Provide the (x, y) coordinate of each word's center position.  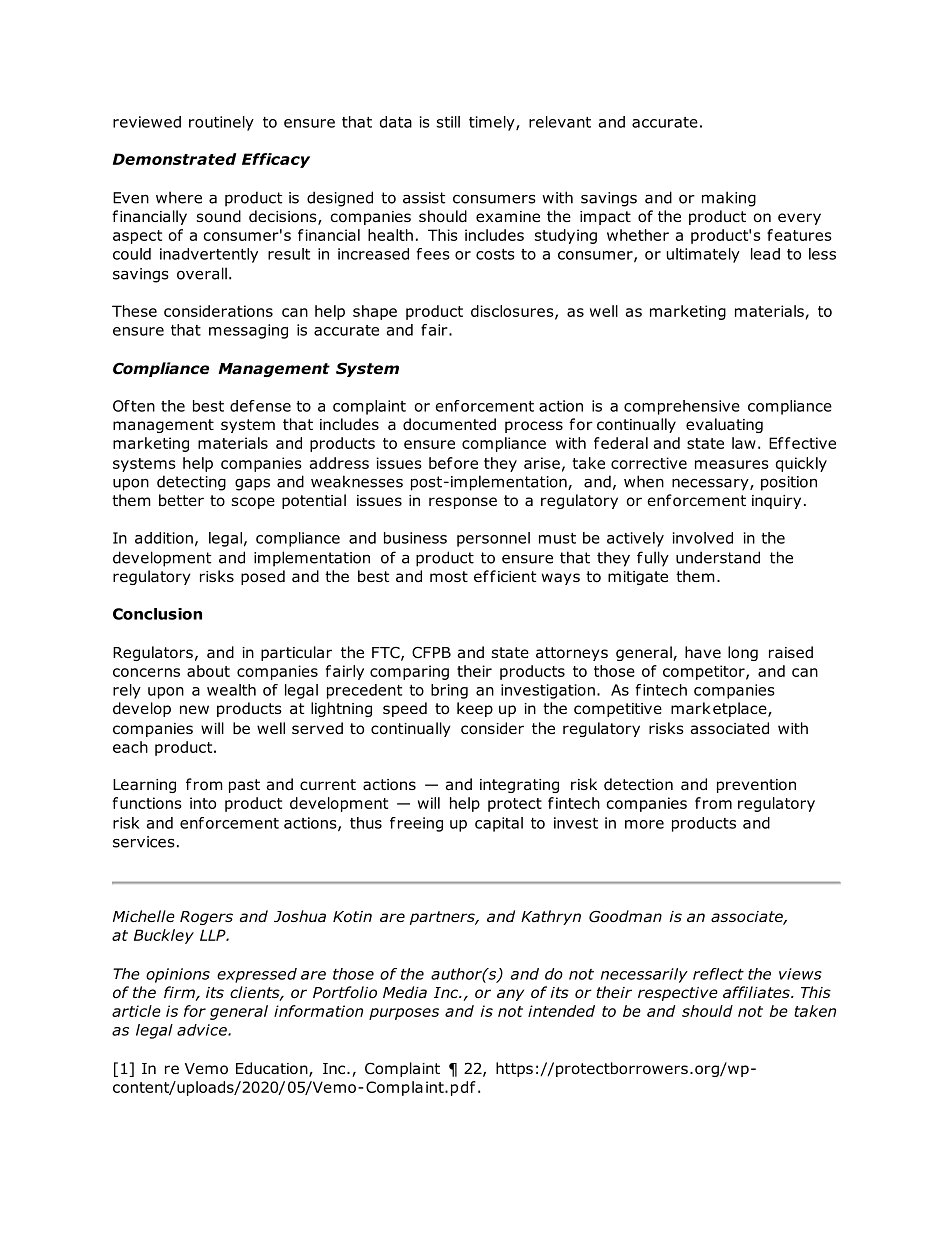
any (510, 995)
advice (203, 1030)
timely (493, 123)
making (729, 199)
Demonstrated (174, 159)
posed (263, 577)
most (449, 577)
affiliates (757, 992)
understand (718, 557)
